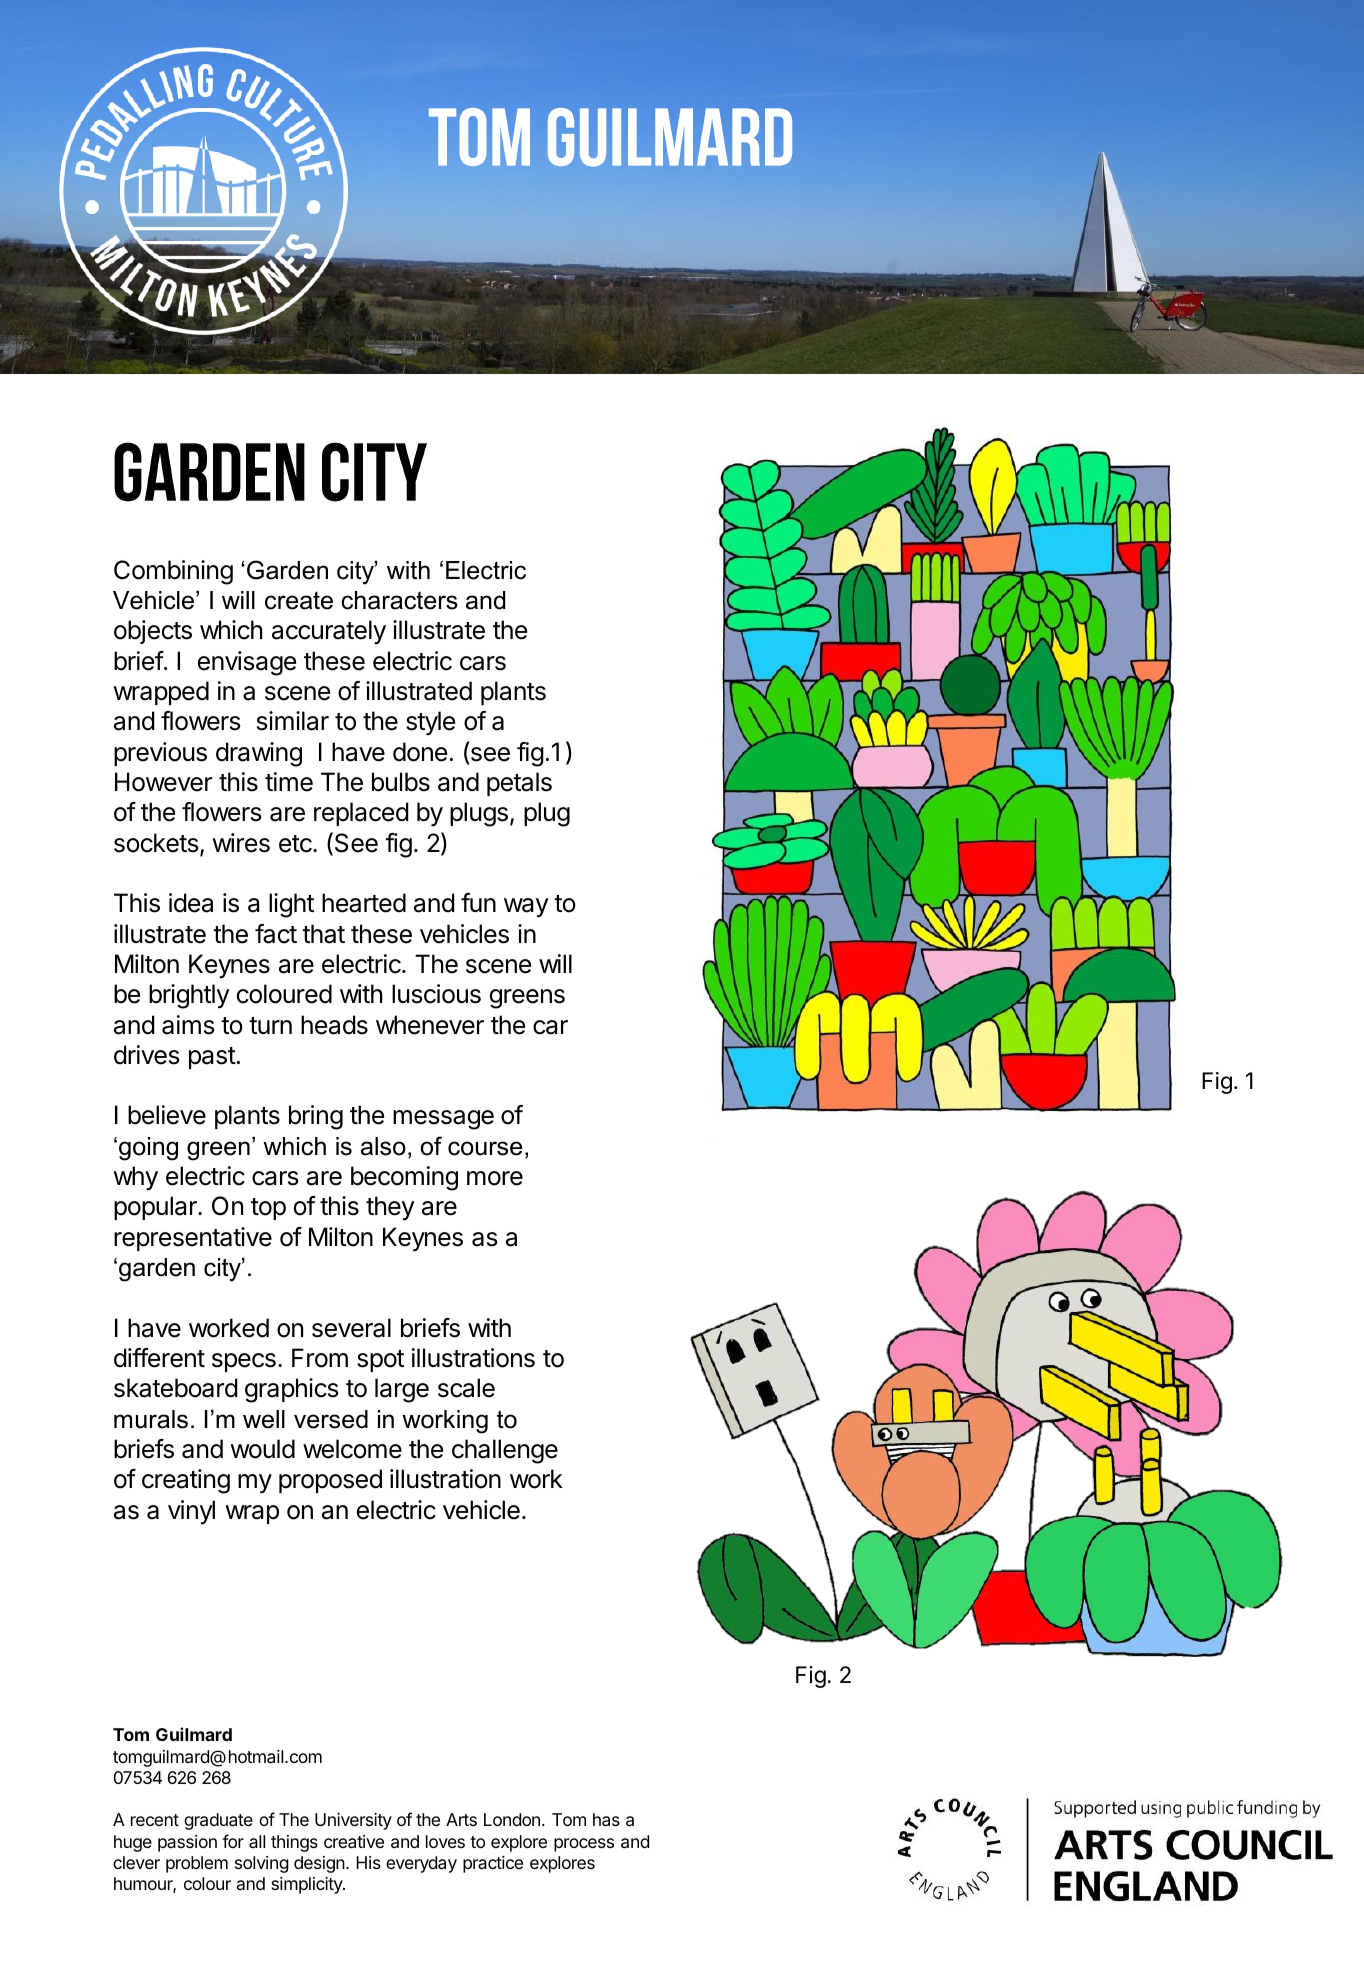 The image size is (1364, 1970). What do you see at coordinates (173, 572) in the page?
I see `Combining` at bounding box center [173, 572].
